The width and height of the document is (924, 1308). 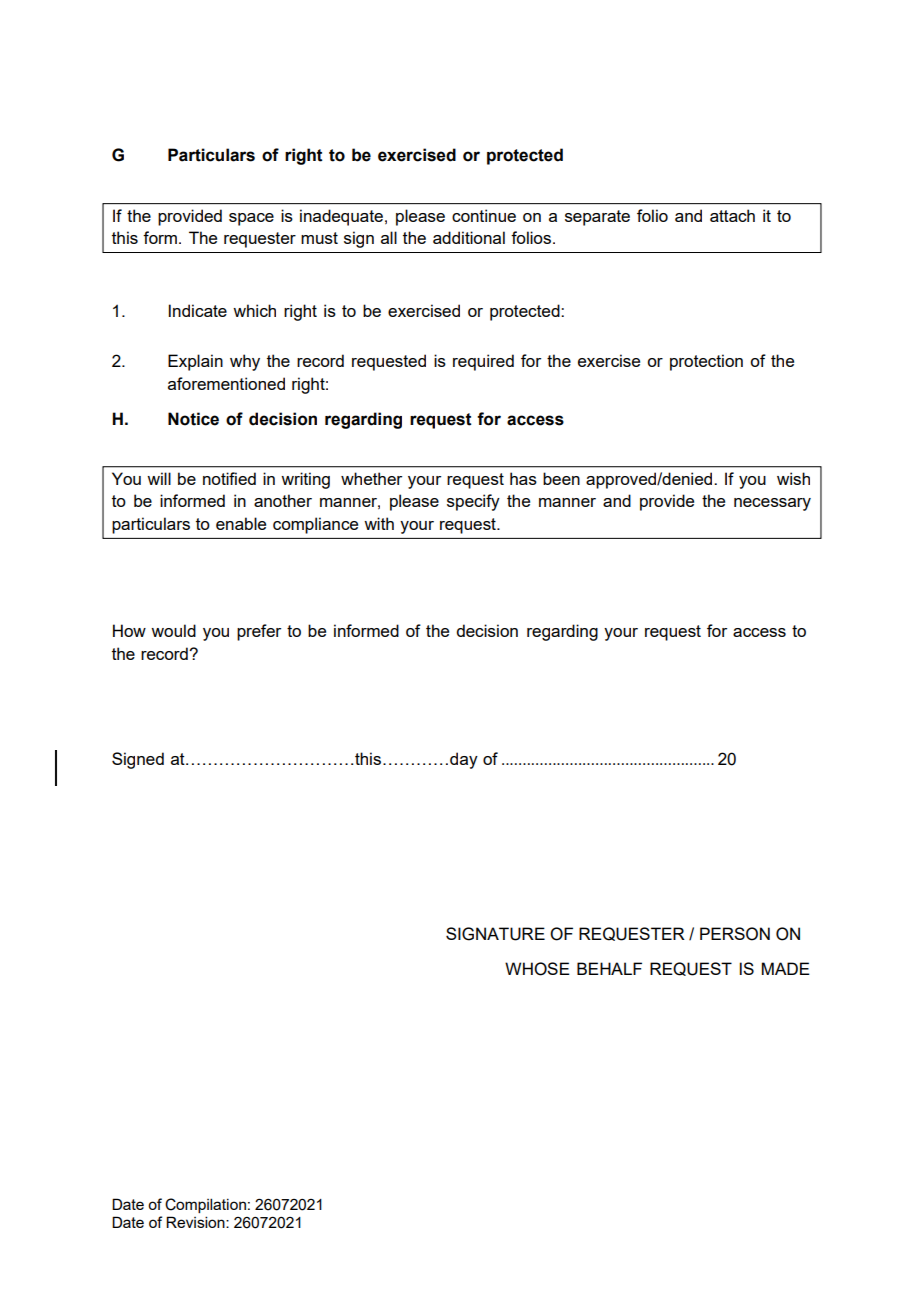 What do you see at coordinates (251, 219) in the document?
I see `space` at bounding box center [251, 219].
